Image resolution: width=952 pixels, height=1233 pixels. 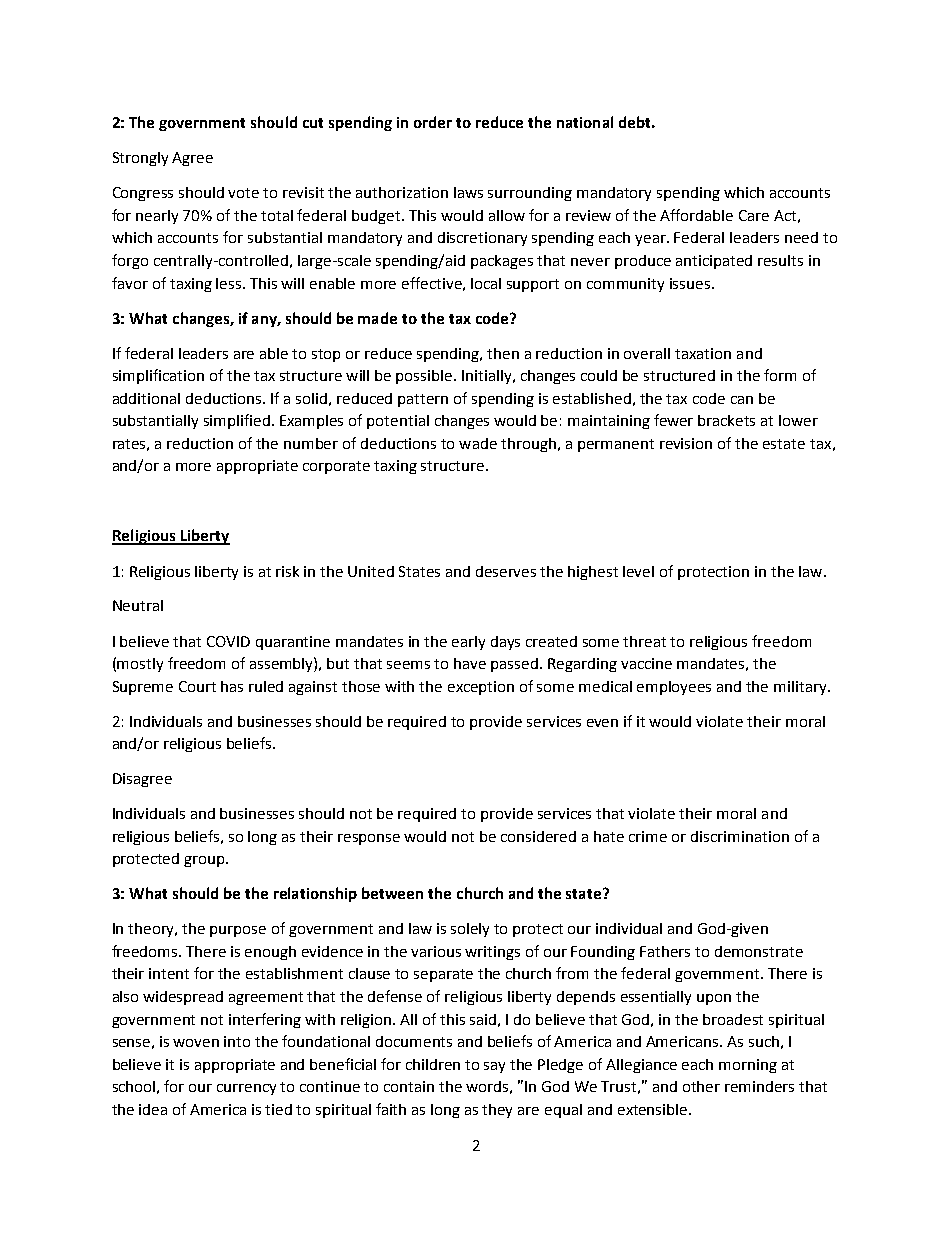 What do you see at coordinates (197, 686) in the screenshot?
I see `Court` at bounding box center [197, 686].
